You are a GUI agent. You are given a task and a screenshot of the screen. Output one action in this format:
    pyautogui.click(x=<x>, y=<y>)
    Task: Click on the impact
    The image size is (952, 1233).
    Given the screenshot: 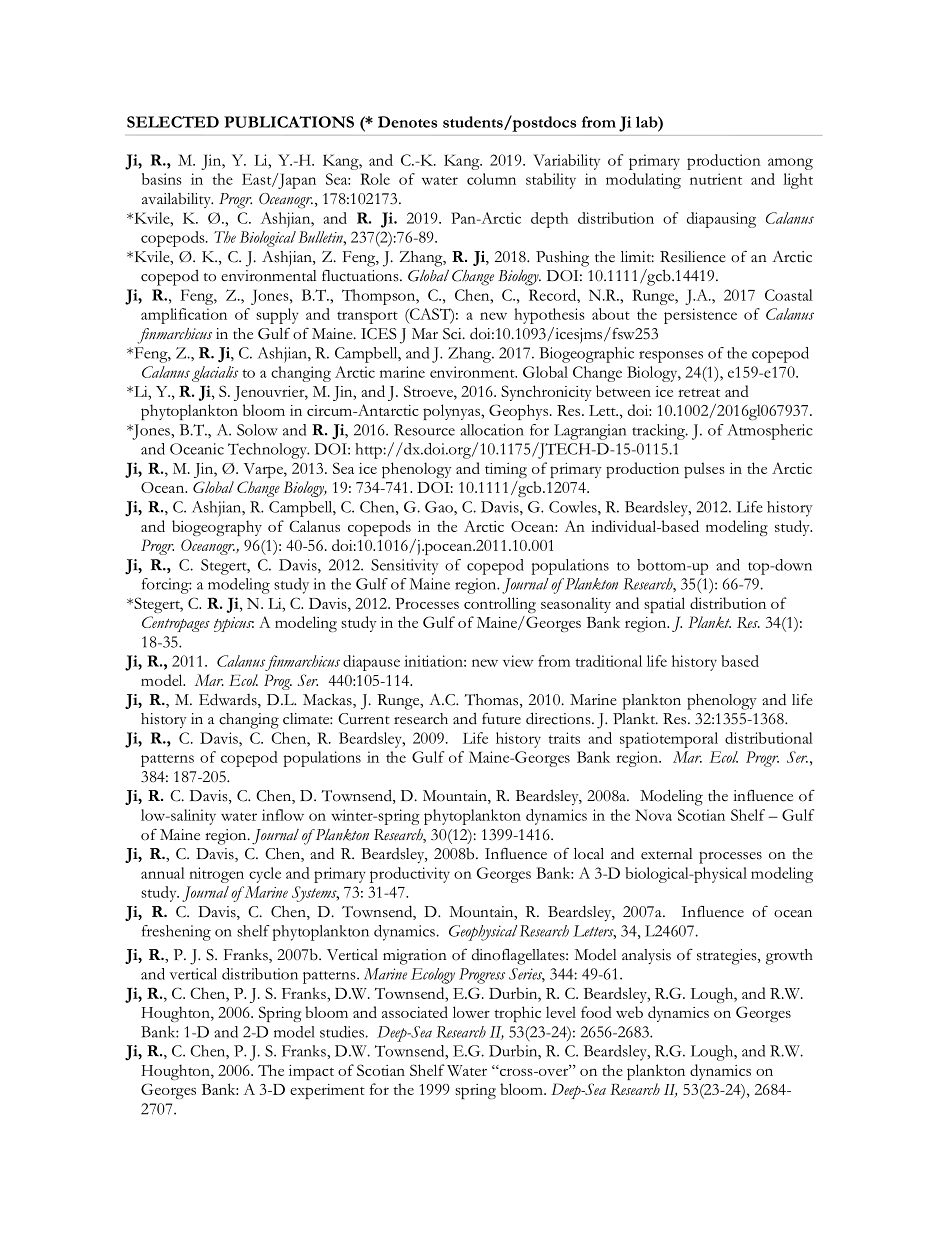 What is the action you would take?
    pyautogui.click(x=311, y=1072)
